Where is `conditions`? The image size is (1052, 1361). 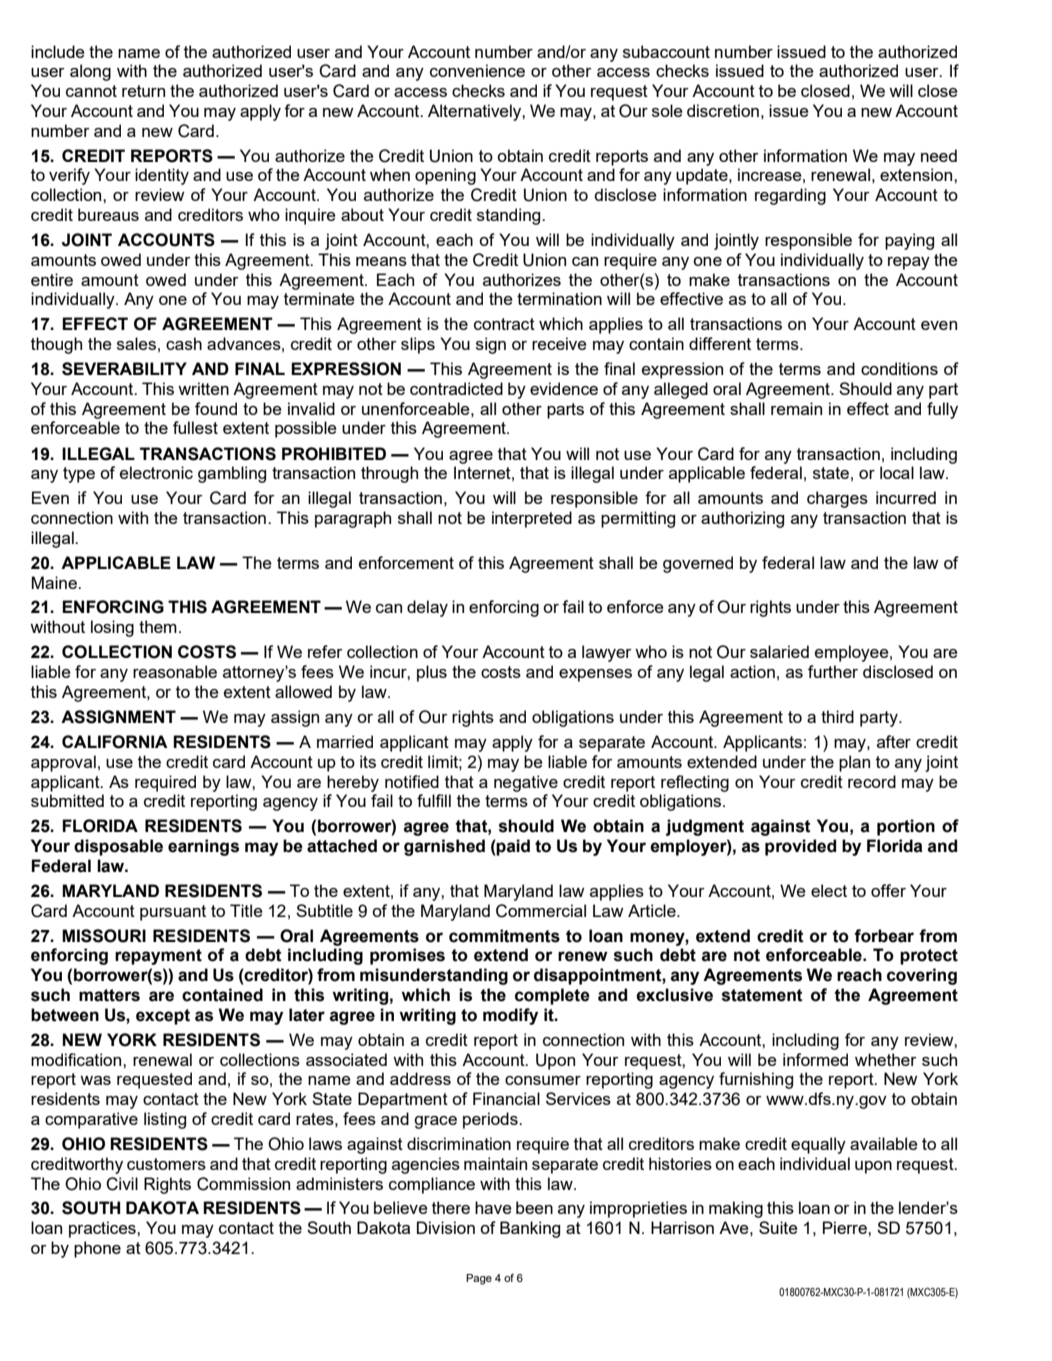
conditions is located at coordinates (899, 368).
